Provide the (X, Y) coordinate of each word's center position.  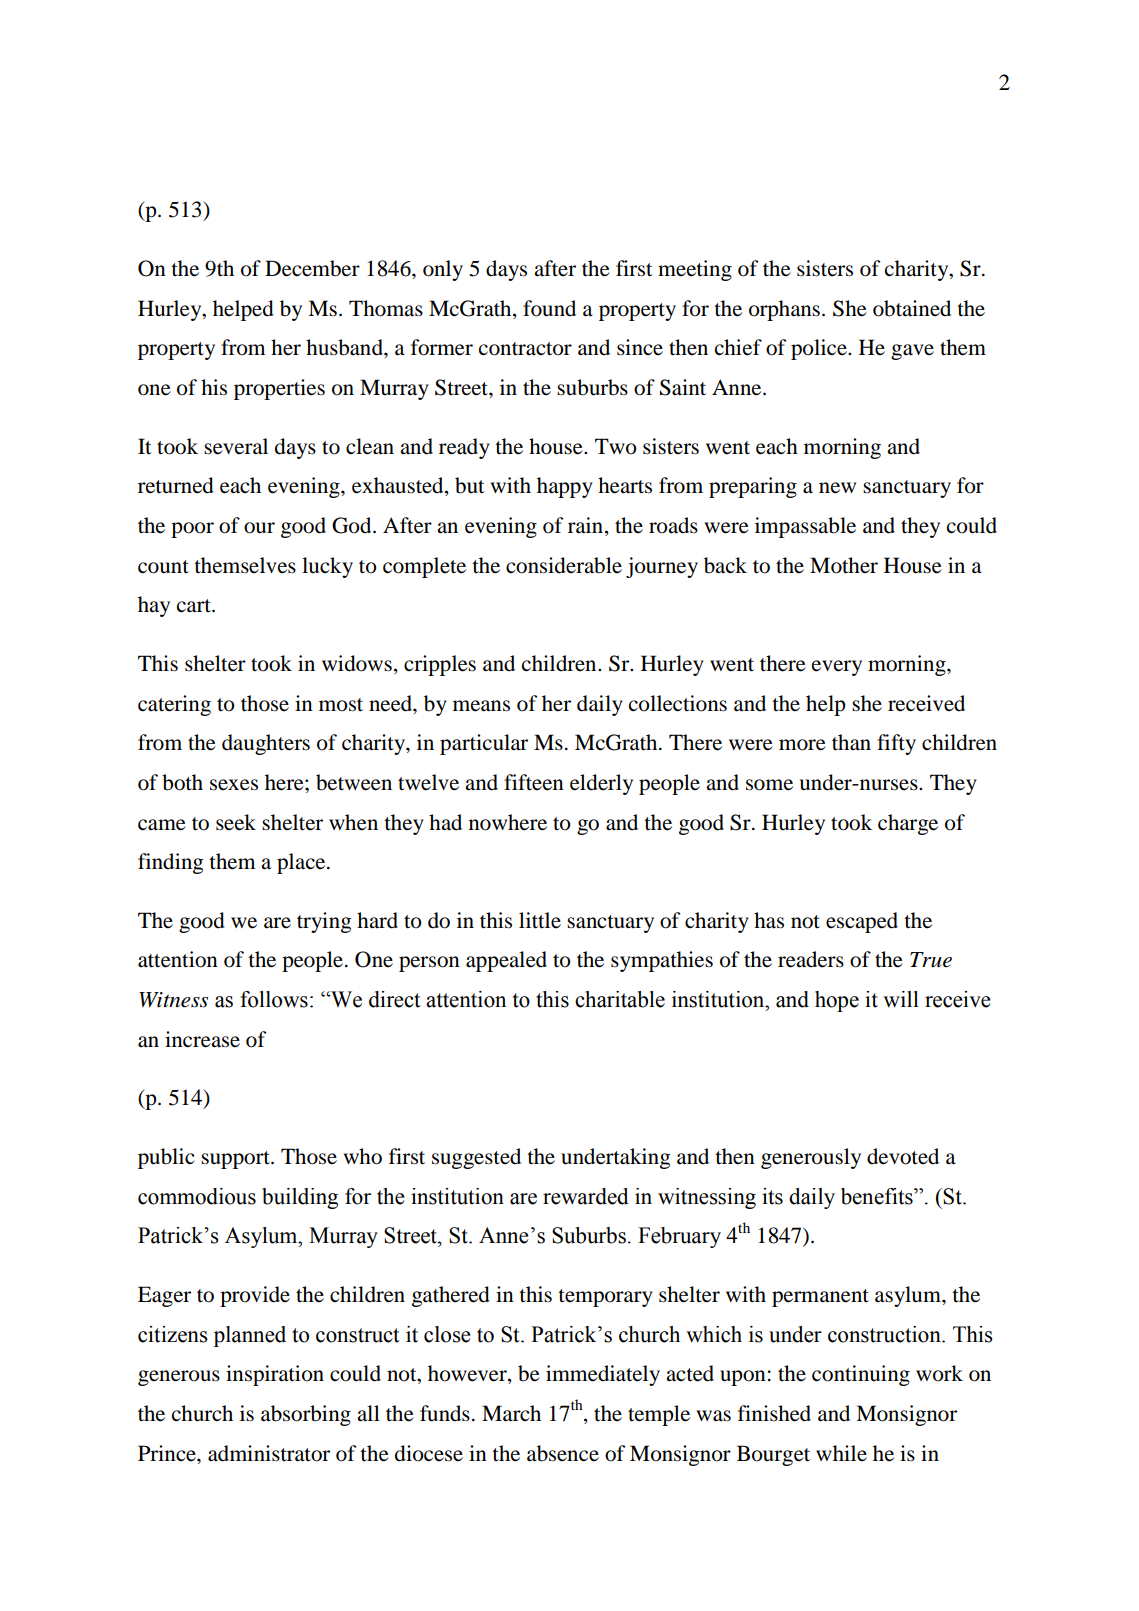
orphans (784, 310)
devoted (903, 1156)
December (312, 268)
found (549, 308)
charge (908, 824)
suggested (476, 1158)
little (540, 920)
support (236, 1160)
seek (236, 822)
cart (195, 606)
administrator (269, 1453)
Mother (844, 565)
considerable (564, 565)
